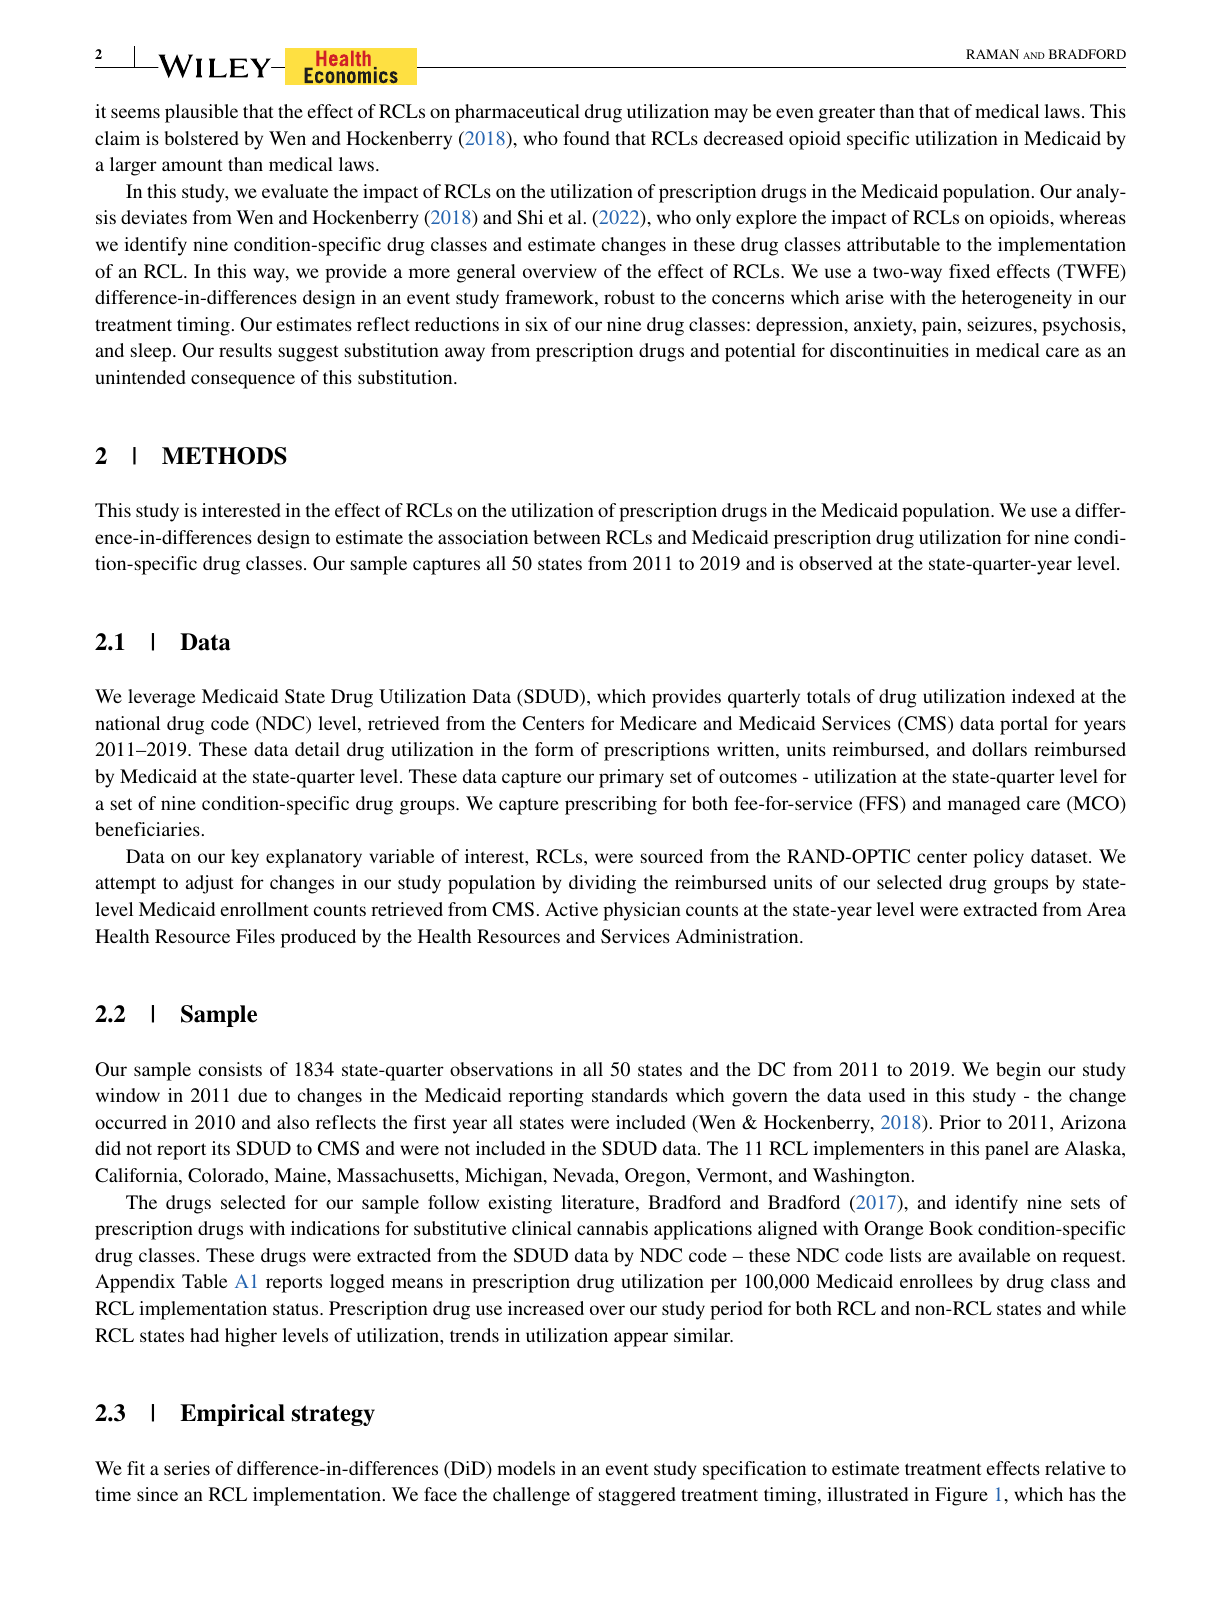 This screenshot has height=1601, width=1218. What do you see at coordinates (637, 1496) in the screenshot?
I see `staggered` at bounding box center [637, 1496].
